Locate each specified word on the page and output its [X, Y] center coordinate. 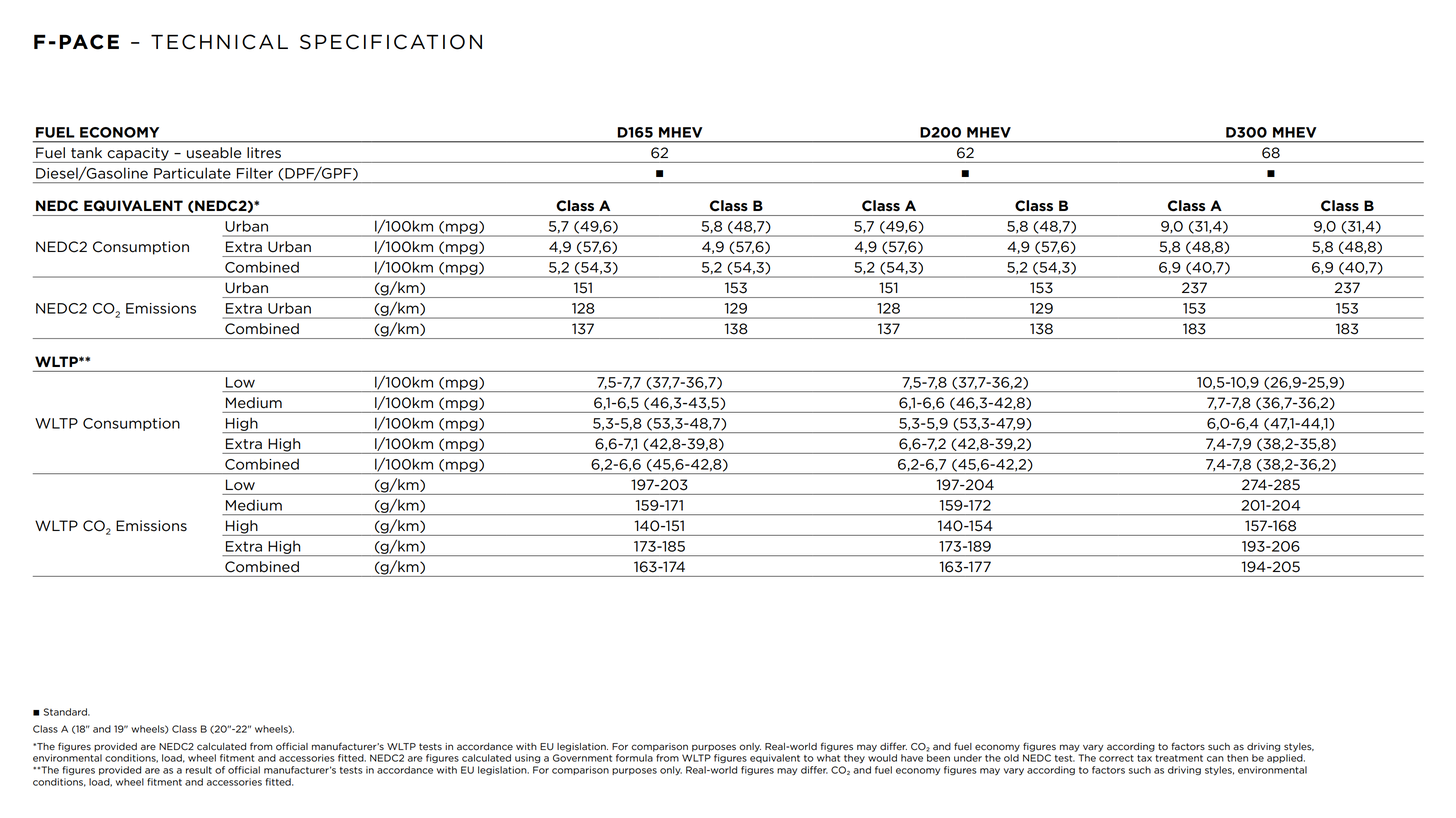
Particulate [192, 173]
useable [214, 152]
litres [264, 152]
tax [1144, 758]
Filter [255, 173]
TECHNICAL [219, 42]
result [199, 770]
